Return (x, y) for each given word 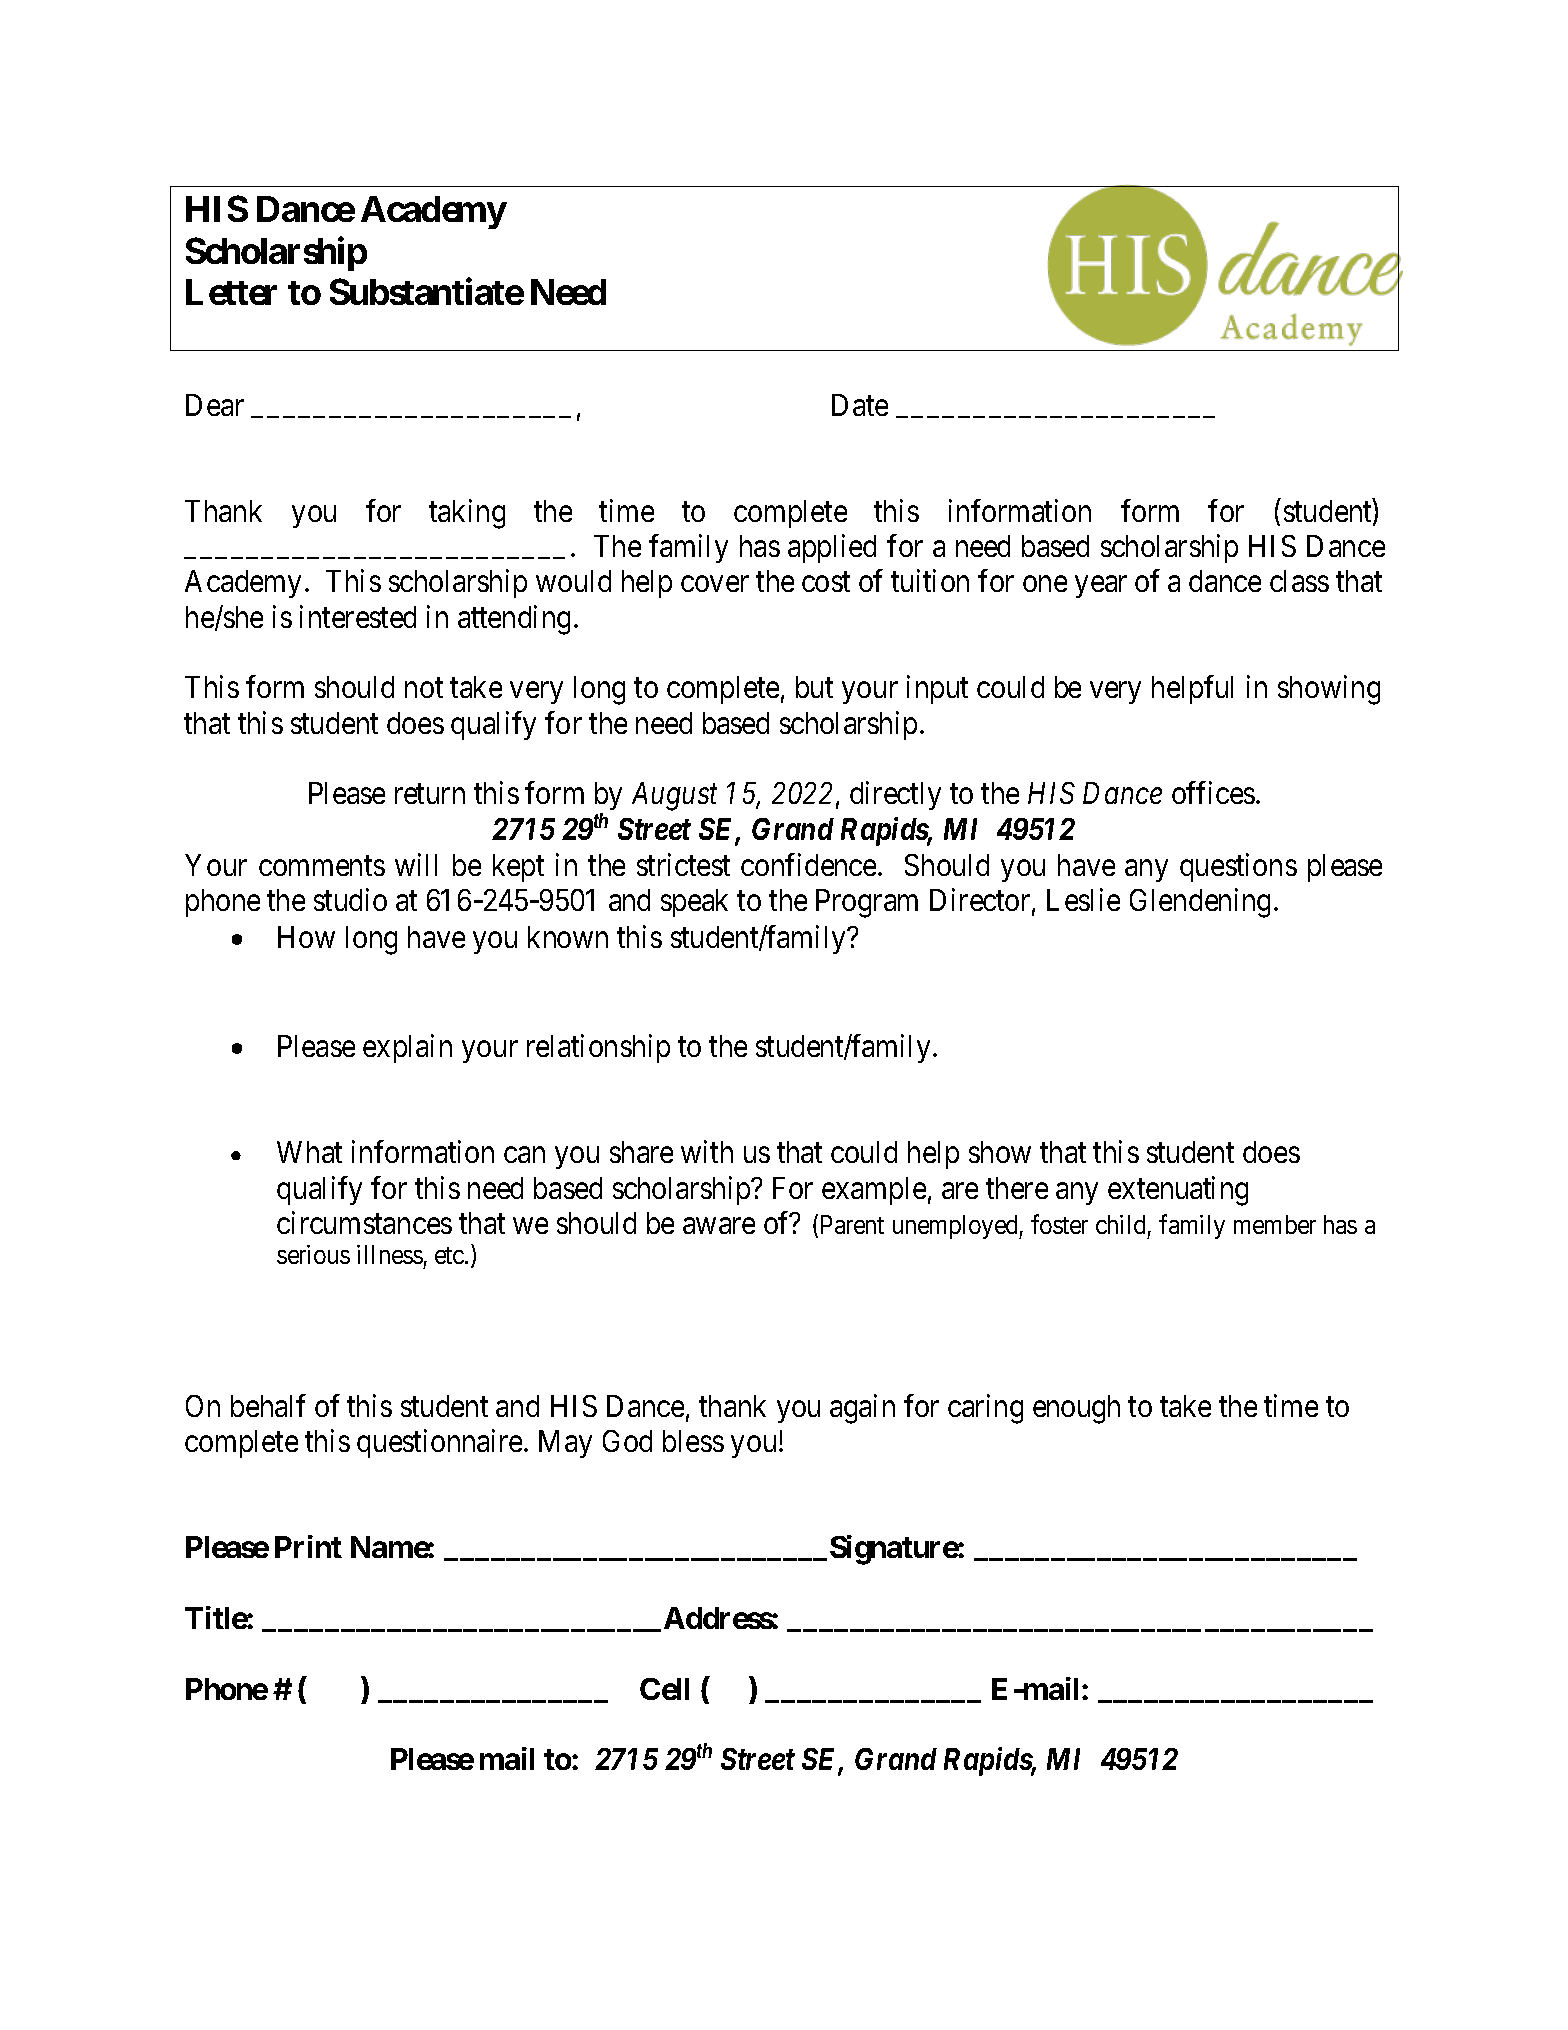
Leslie (1083, 899)
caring (985, 1409)
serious (313, 1254)
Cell (664, 1689)
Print (308, 1546)
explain (407, 1049)
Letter (231, 292)
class (1299, 581)
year (1101, 587)
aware (719, 1226)
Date (860, 405)
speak (694, 903)
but (814, 687)
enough (1076, 1409)
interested (358, 616)
